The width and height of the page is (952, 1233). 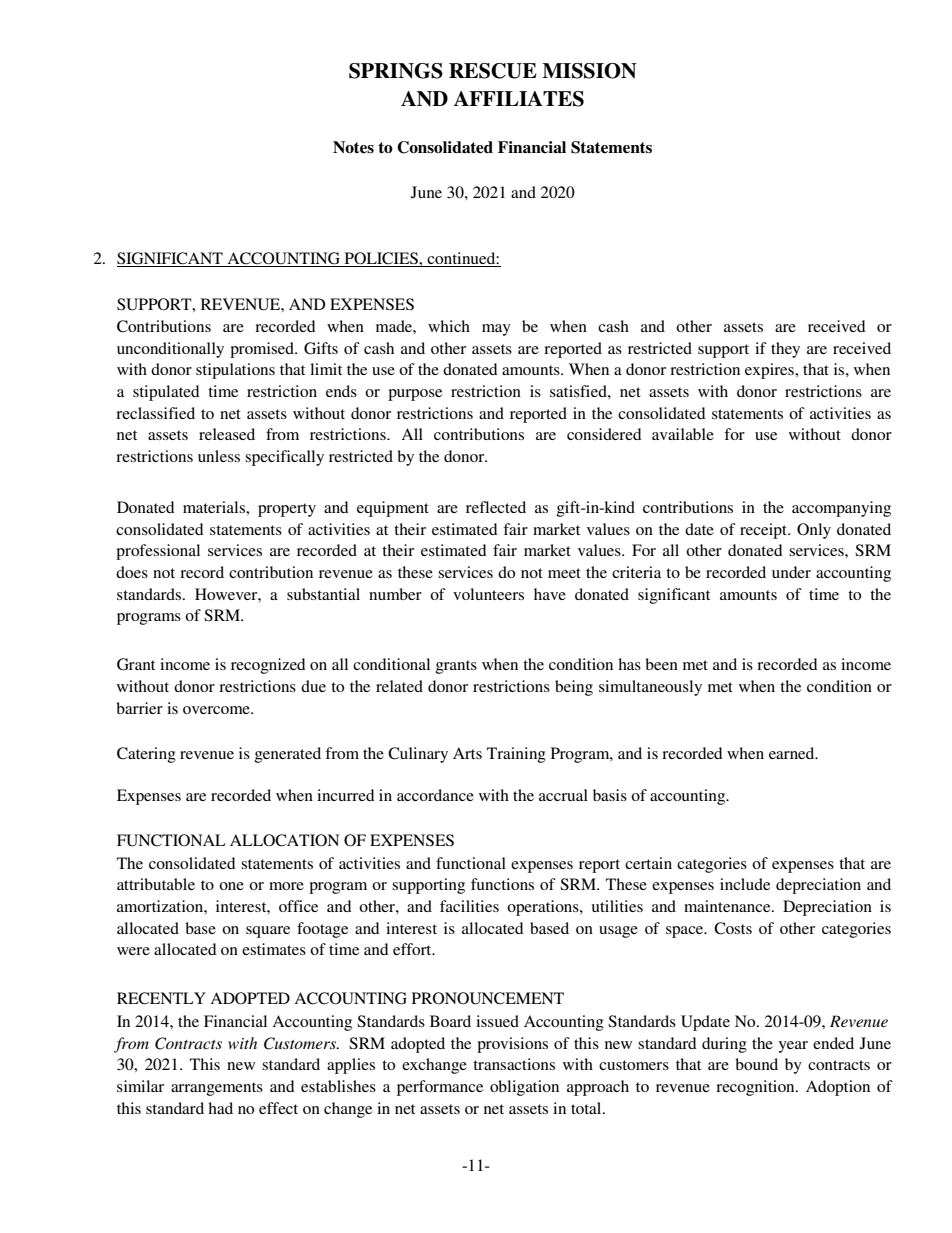 What do you see at coordinates (756, 1088) in the page?
I see `recognition` at bounding box center [756, 1088].
